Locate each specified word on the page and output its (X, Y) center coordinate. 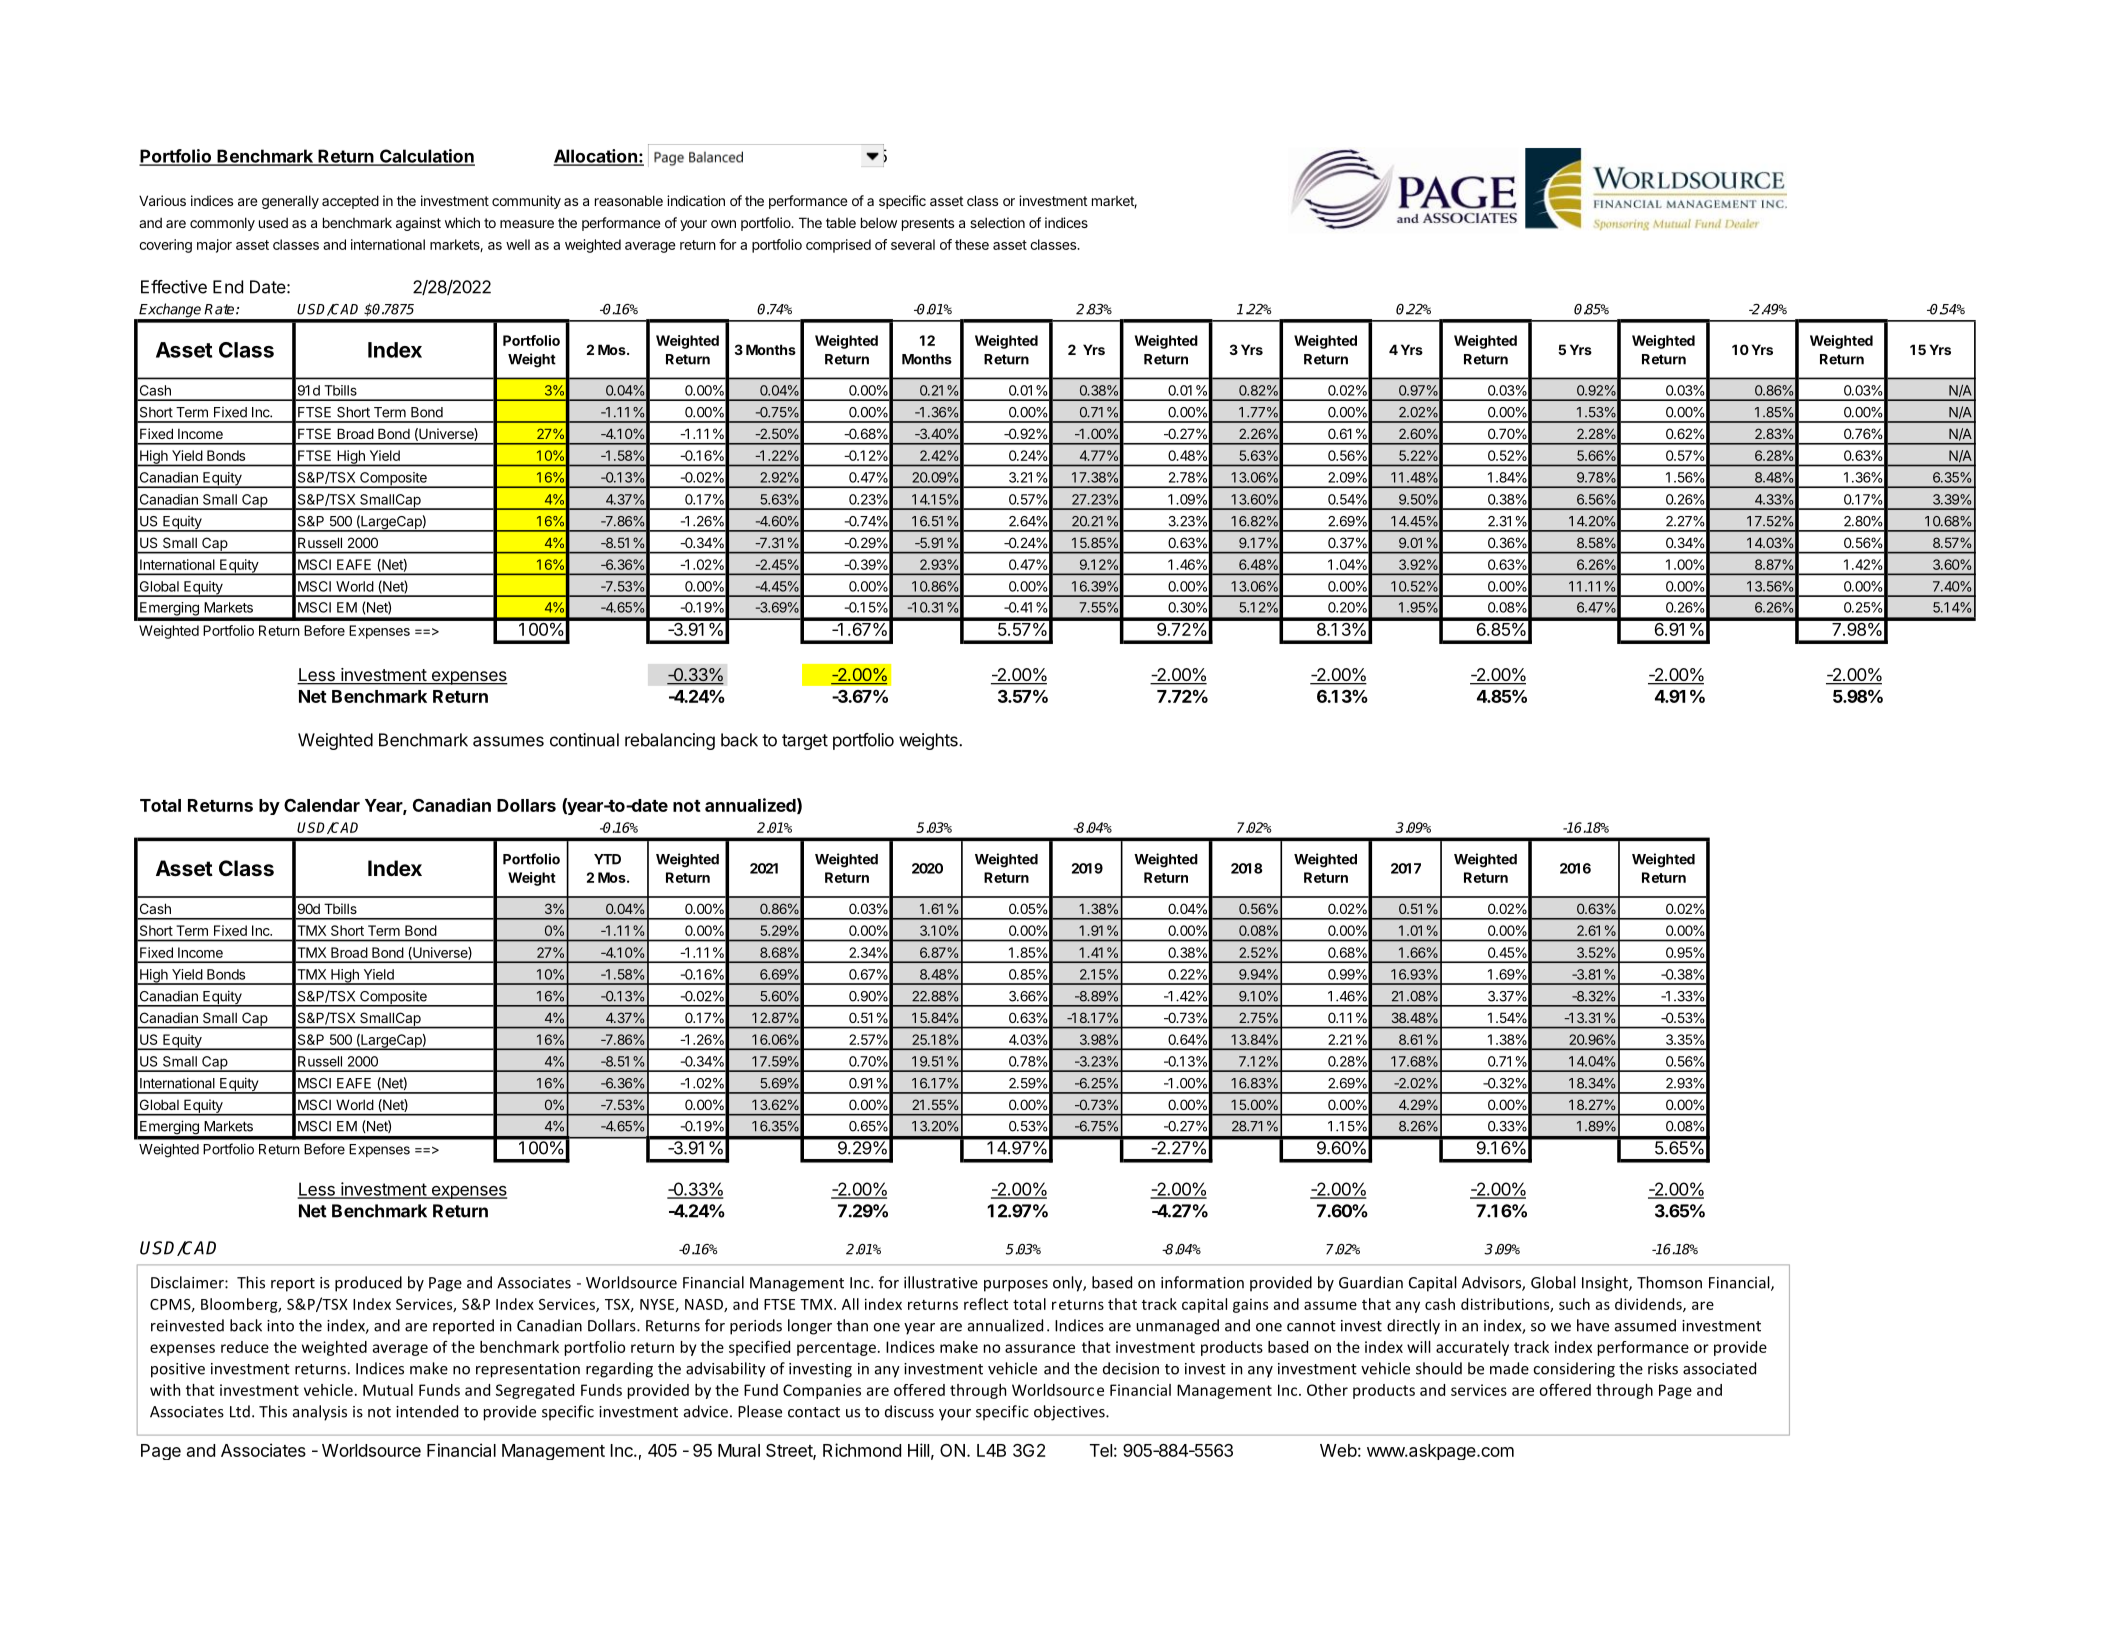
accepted (350, 202)
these (972, 244)
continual (584, 740)
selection (997, 222)
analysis (320, 1413)
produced (368, 1284)
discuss (909, 1411)
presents (928, 224)
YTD (607, 859)
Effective (174, 287)
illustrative (941, 1282)
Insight (1606, 1284)
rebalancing (670, 741)
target (805, 742)
